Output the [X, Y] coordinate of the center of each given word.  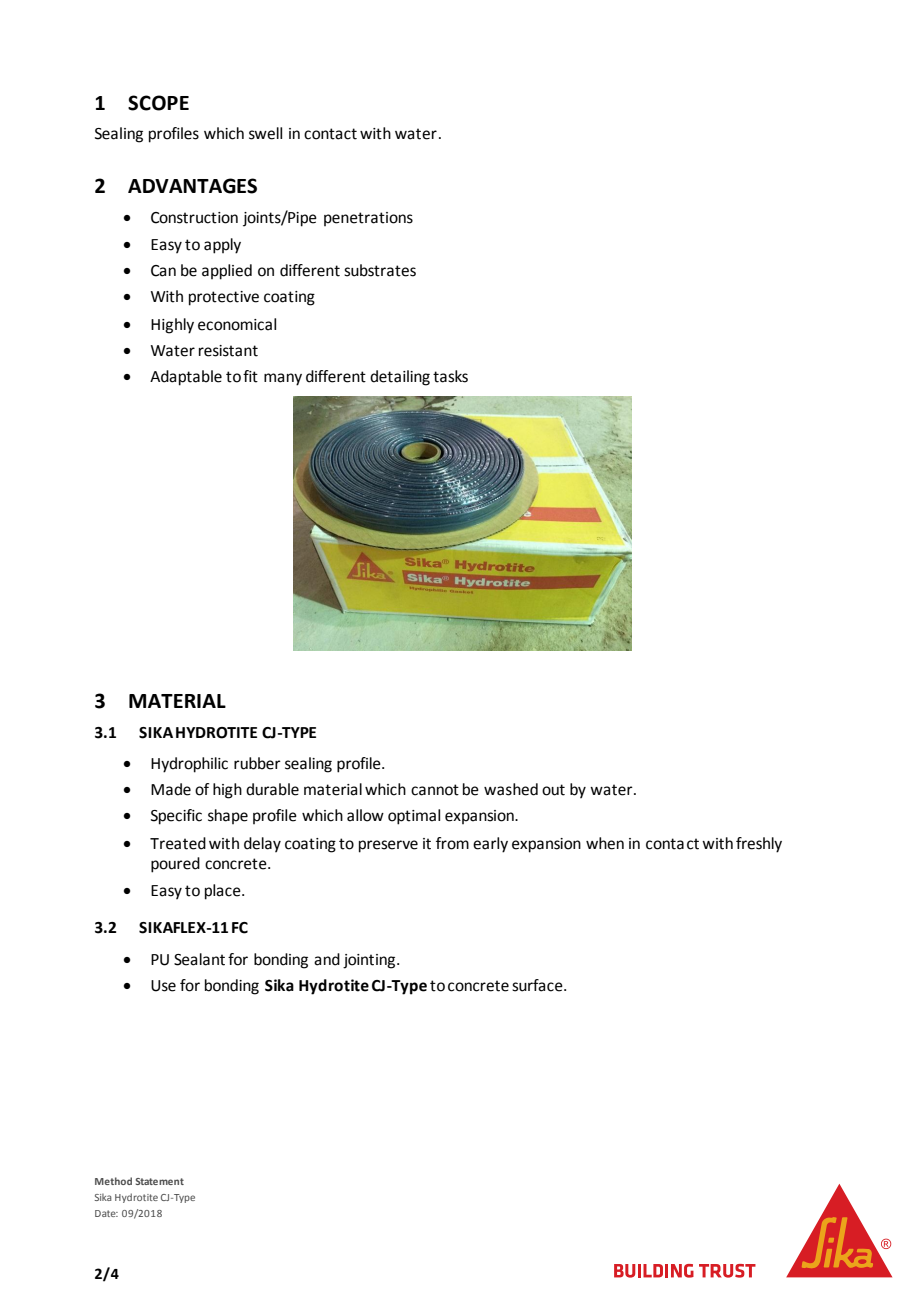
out [553, 790]
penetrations [368, 219]
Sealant [199, 959]
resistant [228, 351]
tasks [450, 376]
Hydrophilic [189, 765]
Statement [160, 1181]
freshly [759, 845]
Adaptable [186, 378]
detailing [400, 378]
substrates [380, 270]
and [327, 959]
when [605, 843]
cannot [435, 790]
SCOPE [158, 103]
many [283, 379]
